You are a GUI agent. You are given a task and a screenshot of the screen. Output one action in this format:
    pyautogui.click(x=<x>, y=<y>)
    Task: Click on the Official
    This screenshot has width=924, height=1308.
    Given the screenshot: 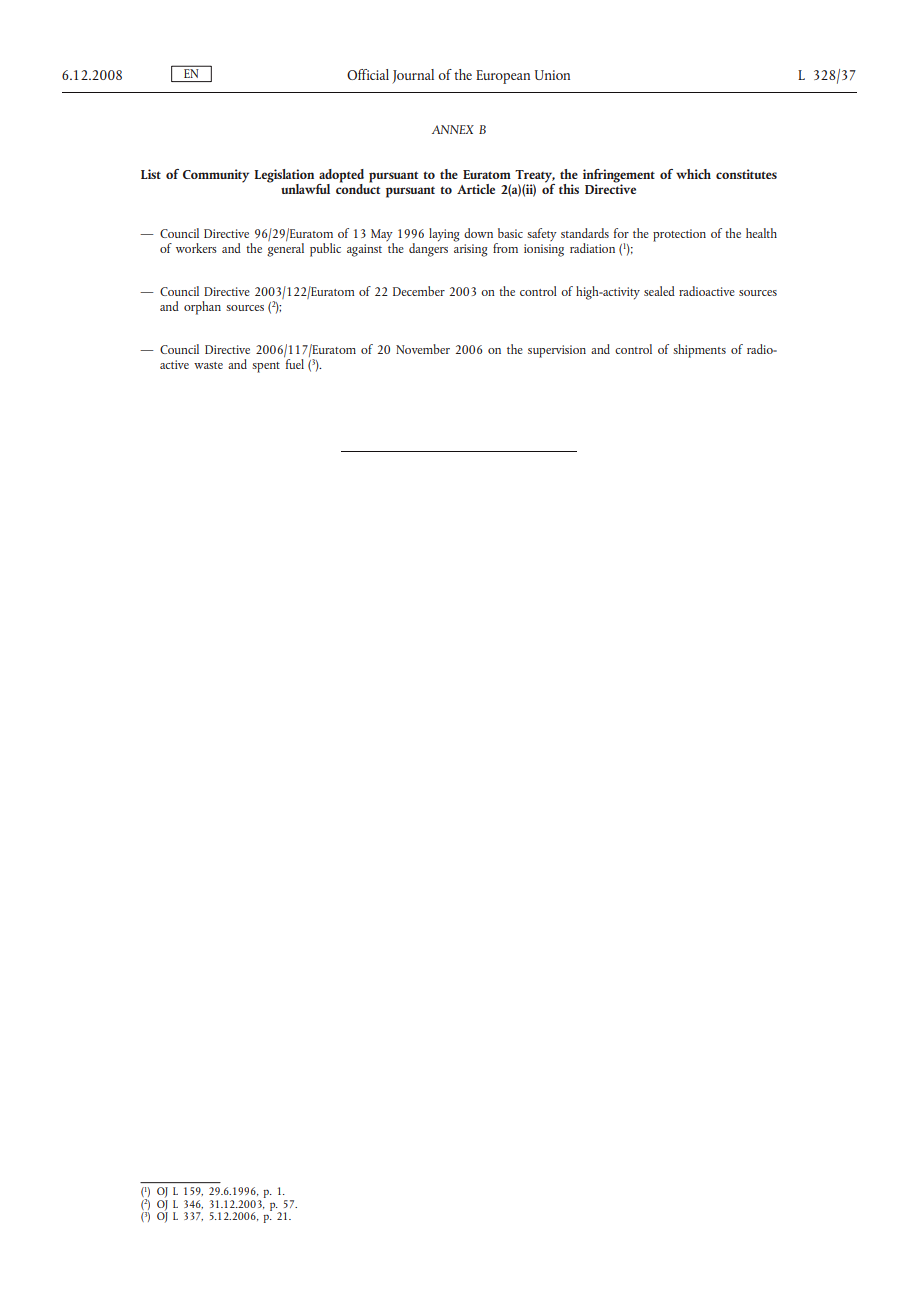 What is the action you would take?
    pyautogui.click(x=368, y=74)
